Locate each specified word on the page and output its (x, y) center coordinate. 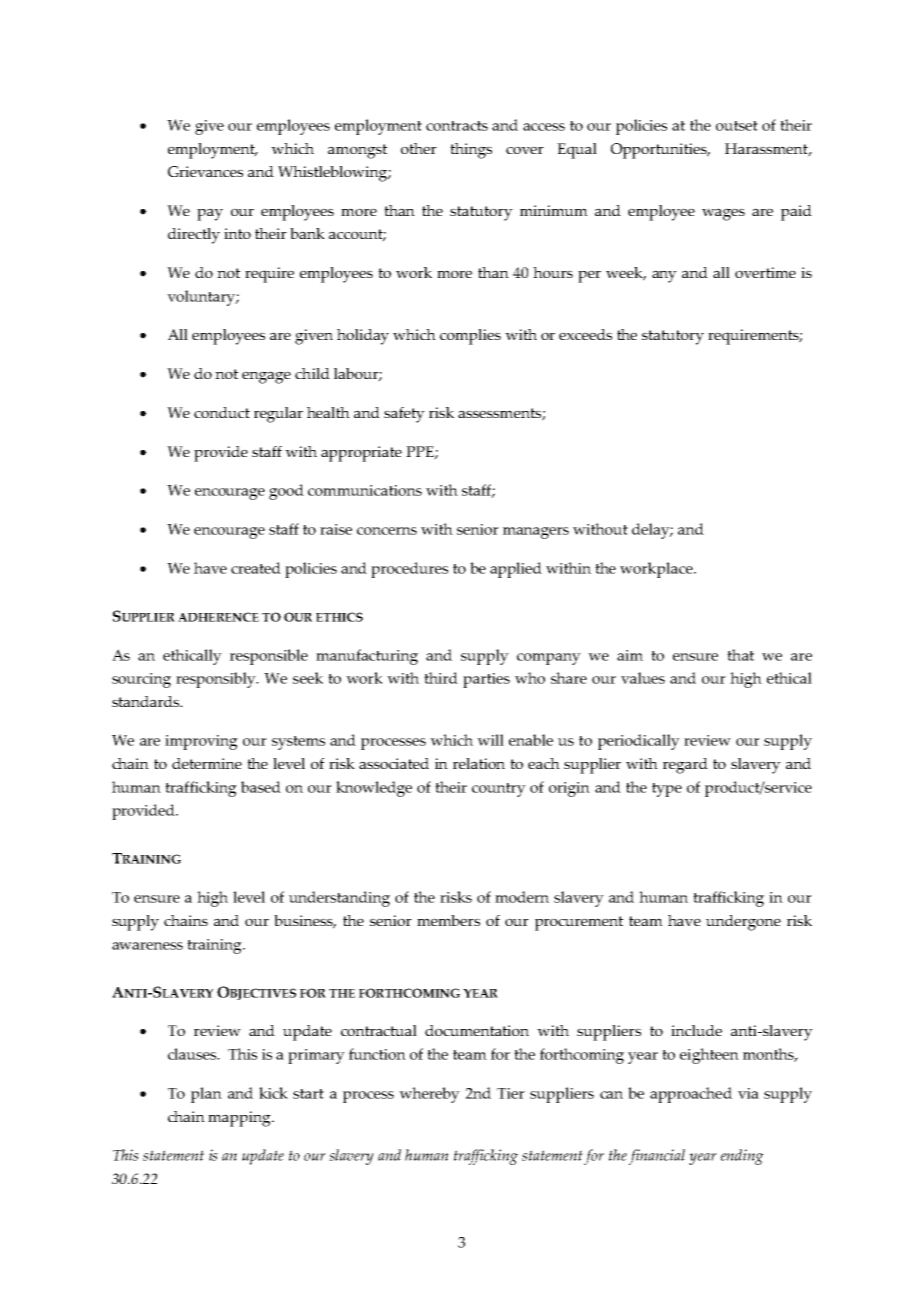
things (471, 151)
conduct (222, 412)
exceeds (585, 334)
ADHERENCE (218, 617)
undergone (743, 923)
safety (404, 415)
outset (737, 126)
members (448, 920)
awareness (147, 946)
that (740, 655)
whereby (429, 1095)
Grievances (205, 171)
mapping (240, 1119)
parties (486, 680)
